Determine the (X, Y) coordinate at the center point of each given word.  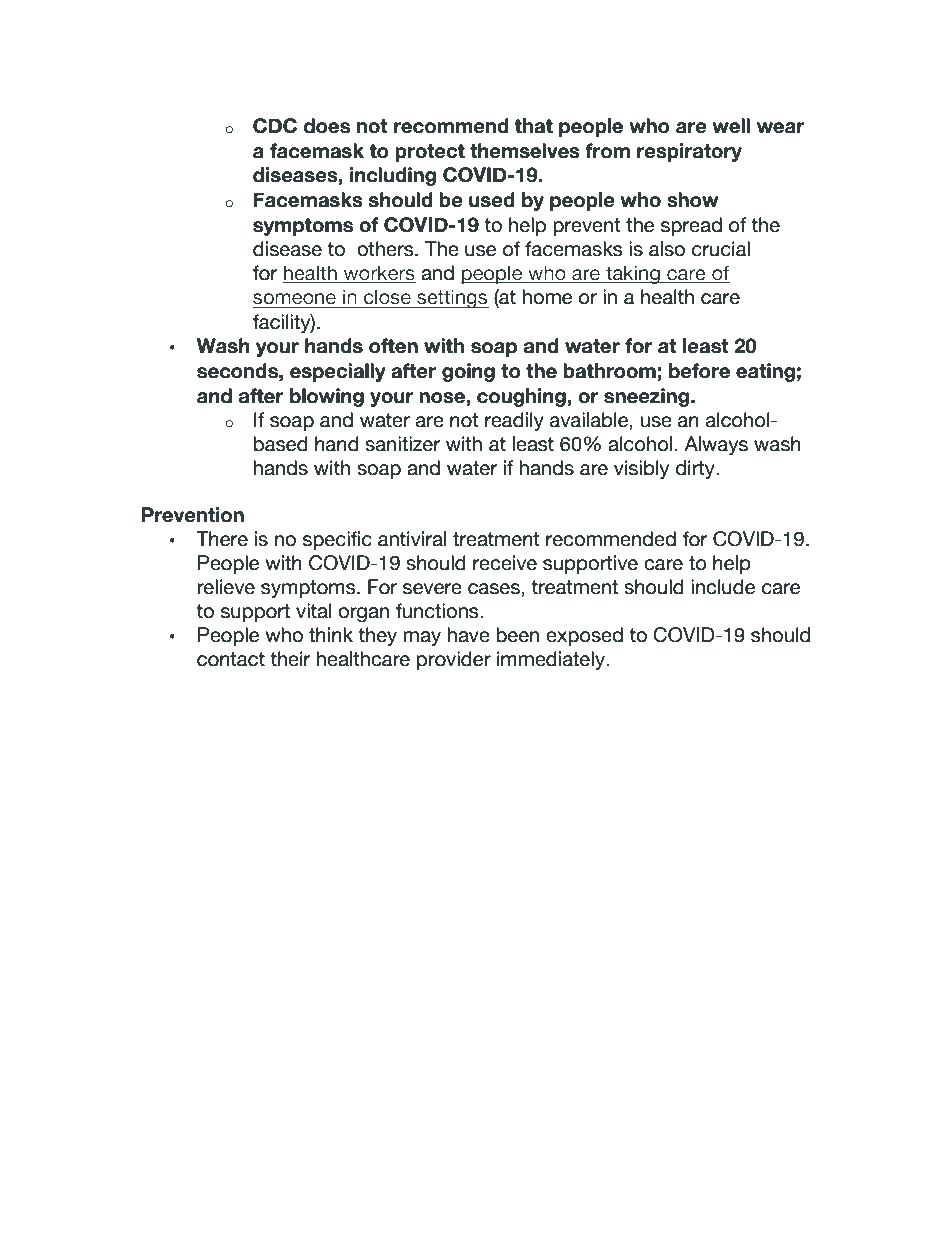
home (547, 297)
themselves (525, 151)
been (517, 635)
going (468, 372)
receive (505, 563)
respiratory (689, 152)
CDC (275, 126)
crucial (721, 249)
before (699, 371)
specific (337, 540)
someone (294, 299)
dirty (696, 469)
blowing (327, 397)
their (290, 659)
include (723, 587)
